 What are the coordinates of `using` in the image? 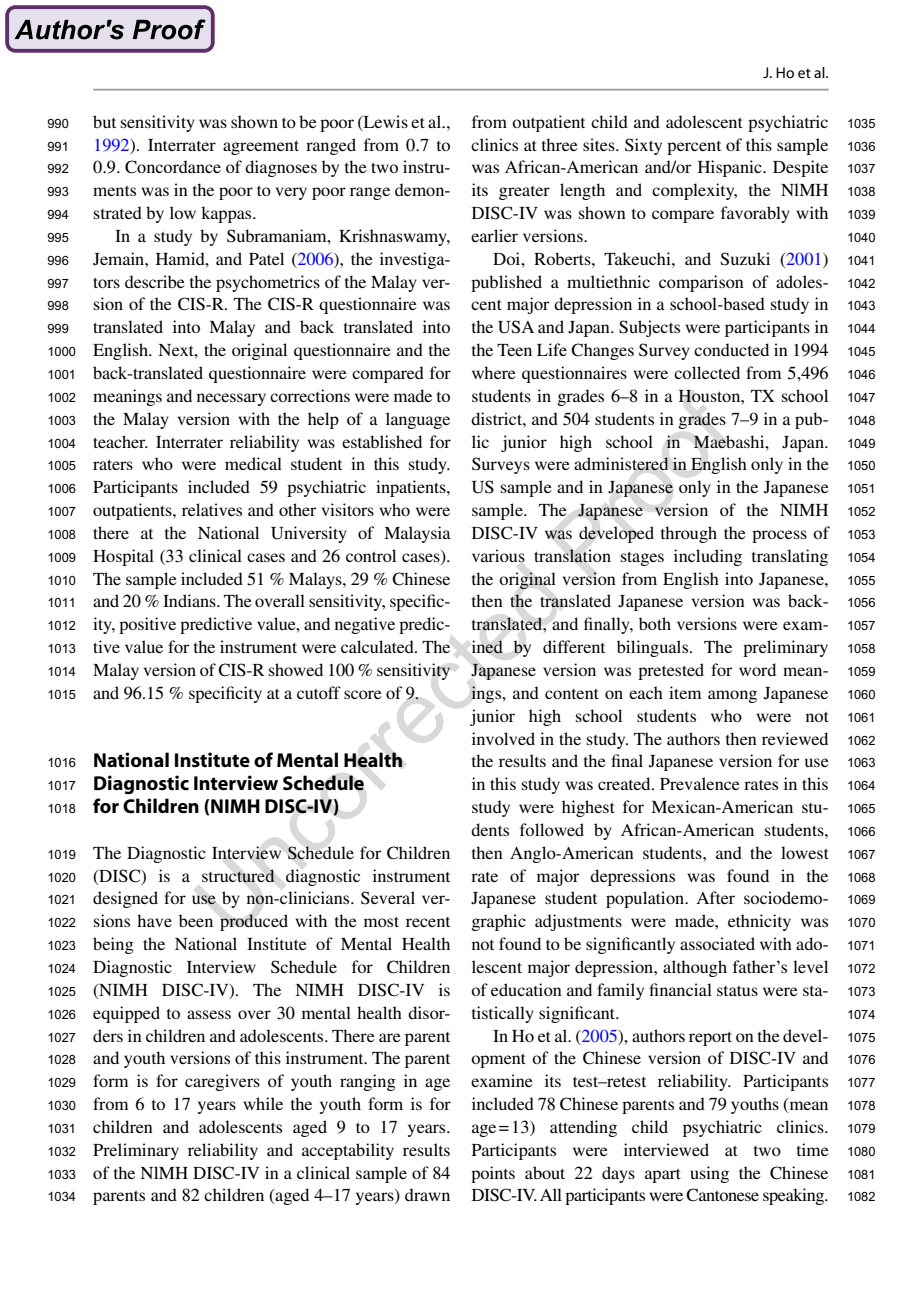 It's located at (710, 1174).
